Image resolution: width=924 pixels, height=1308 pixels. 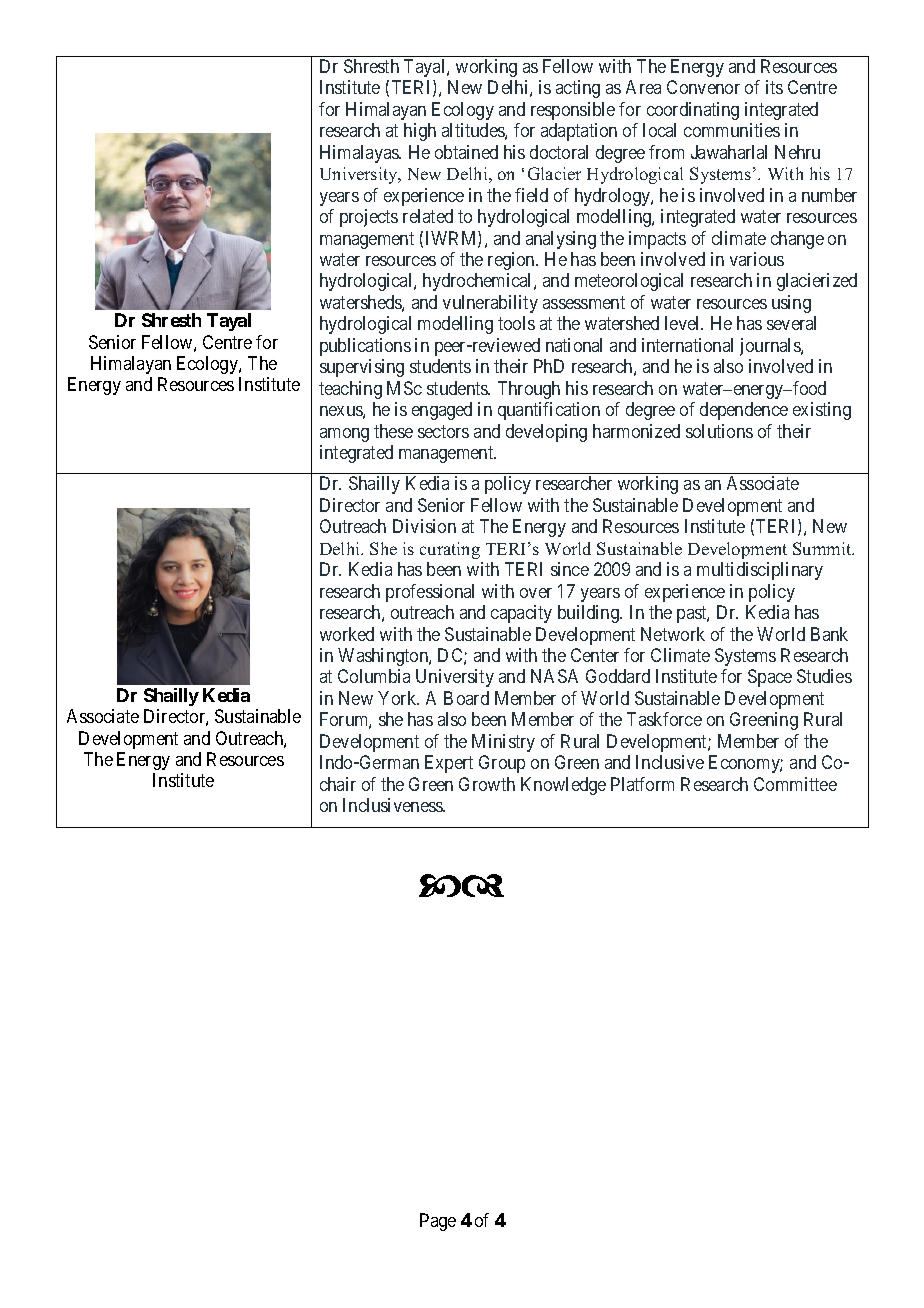 I want to click on high, so click(x=420, y=132).
